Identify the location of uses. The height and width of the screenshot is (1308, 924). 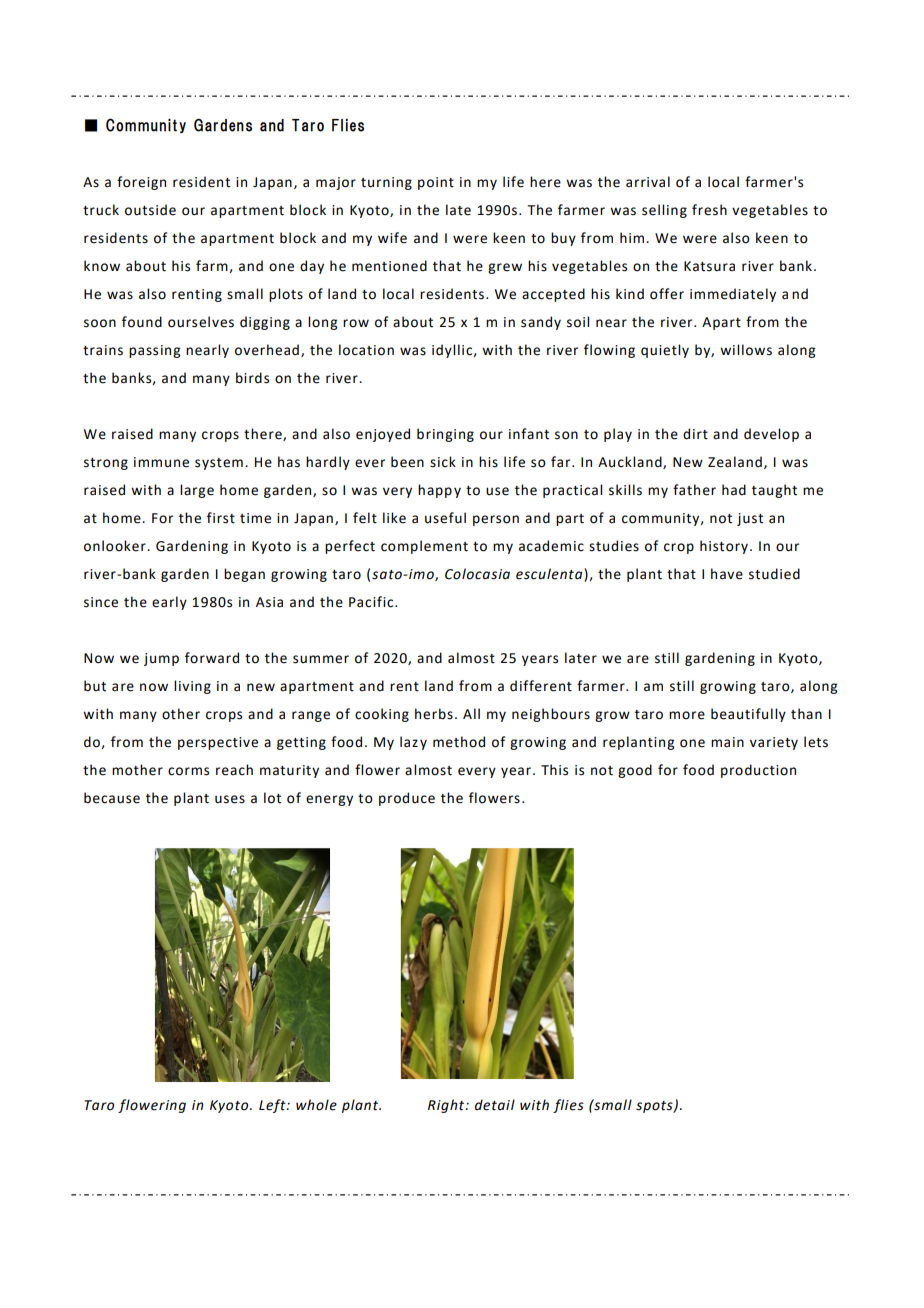
(230, 799).
